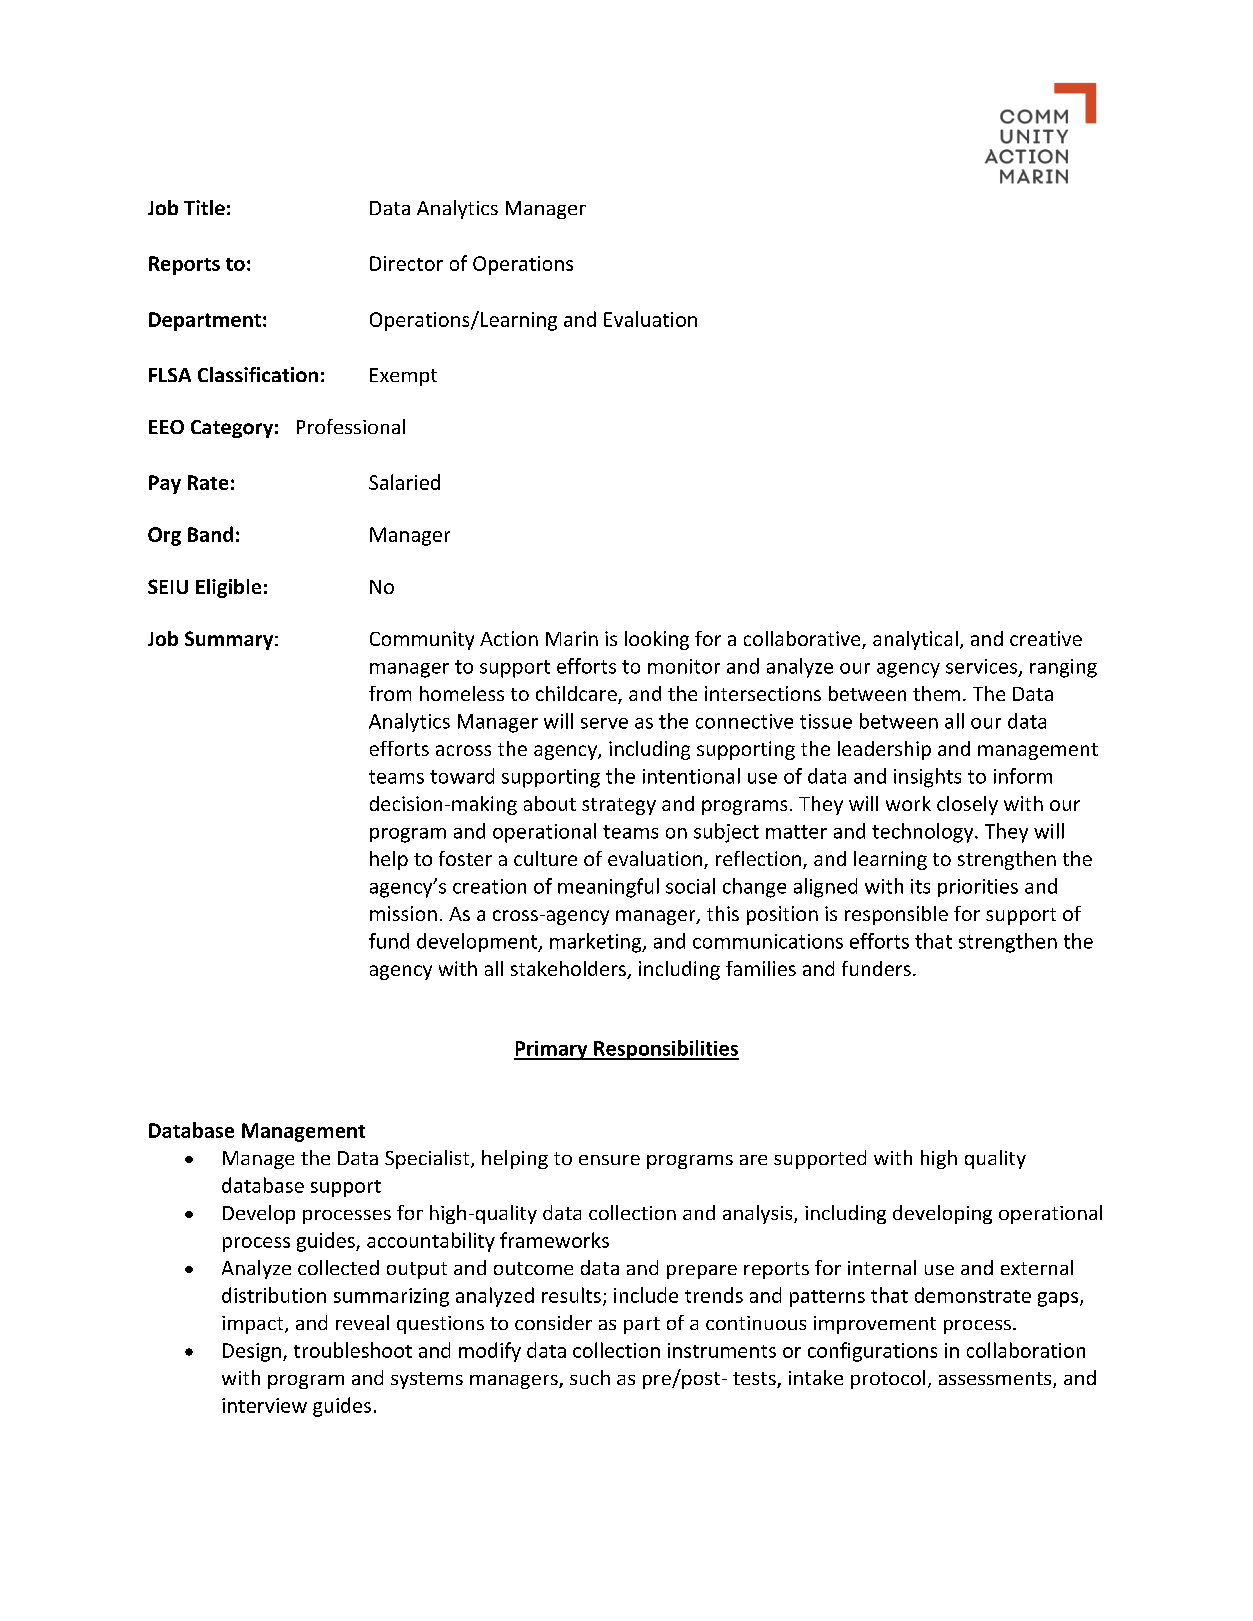 The image size is (1253, 1621). Describe the element at coordinates (252, 1352) in the image. I see `Design` at that location.
